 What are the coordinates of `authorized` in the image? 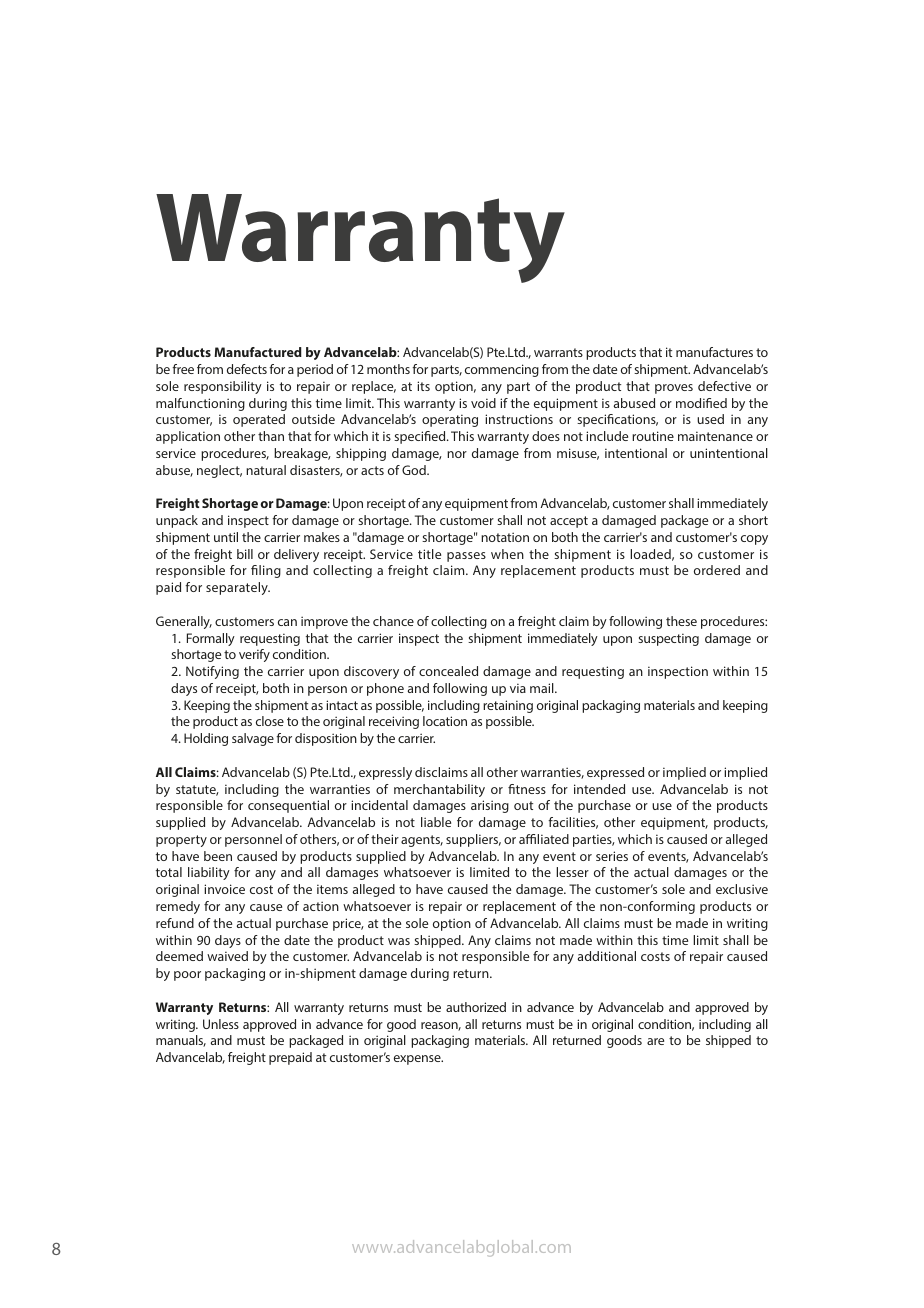 It's located at (476, 1007).
